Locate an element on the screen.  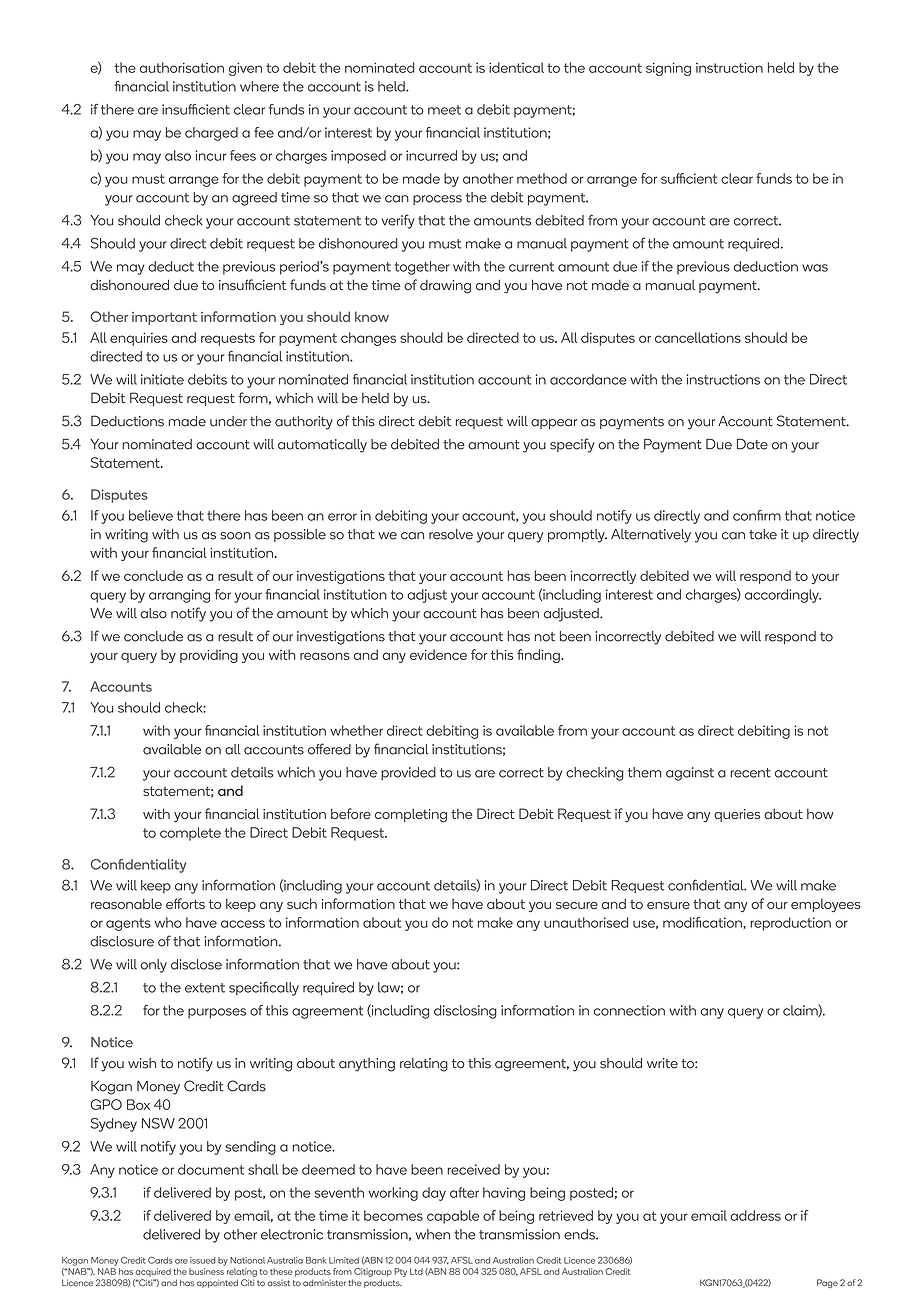
meet is located at coordinates (444, 110).
